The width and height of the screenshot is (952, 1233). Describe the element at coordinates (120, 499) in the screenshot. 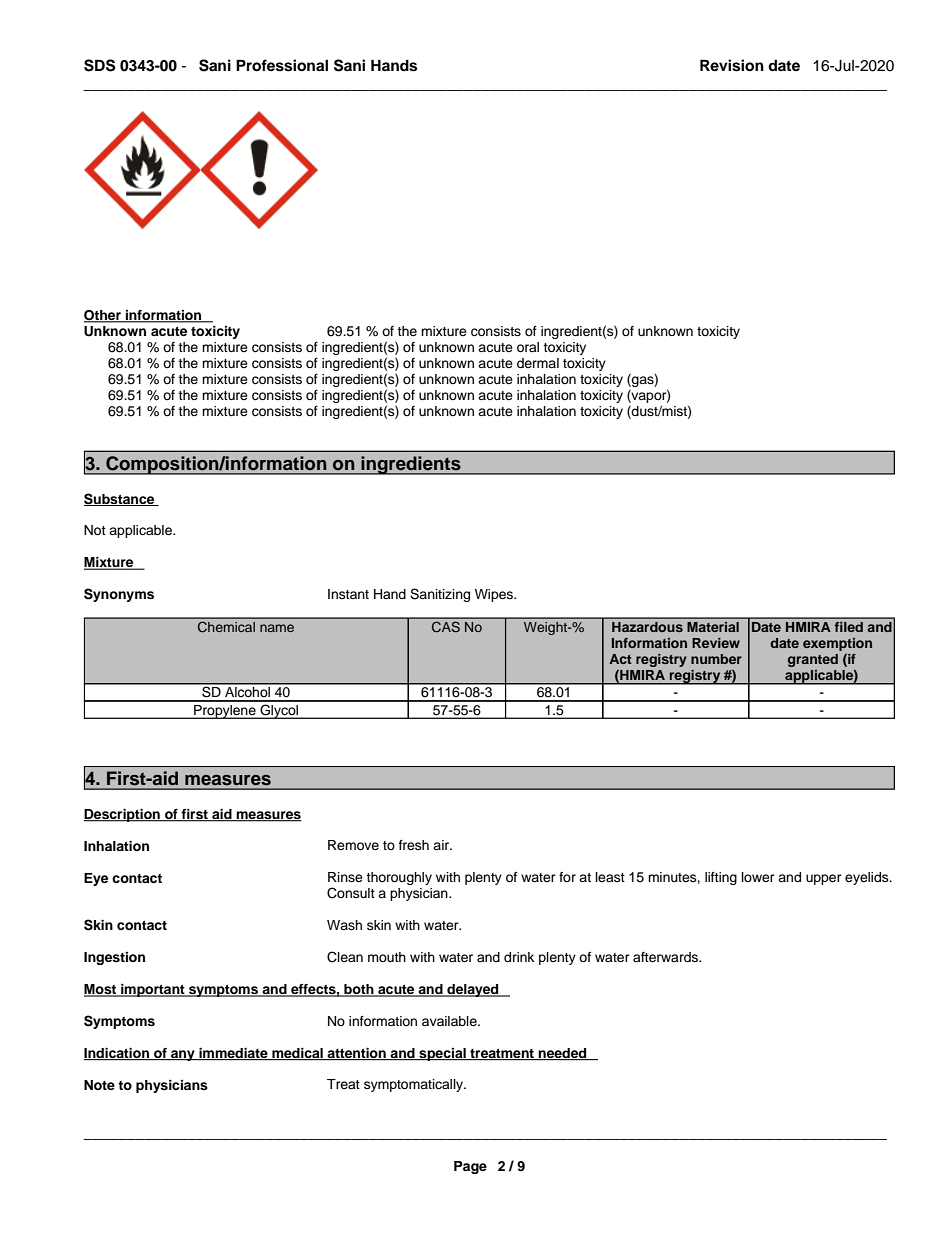

I see `Substance` at that location.
